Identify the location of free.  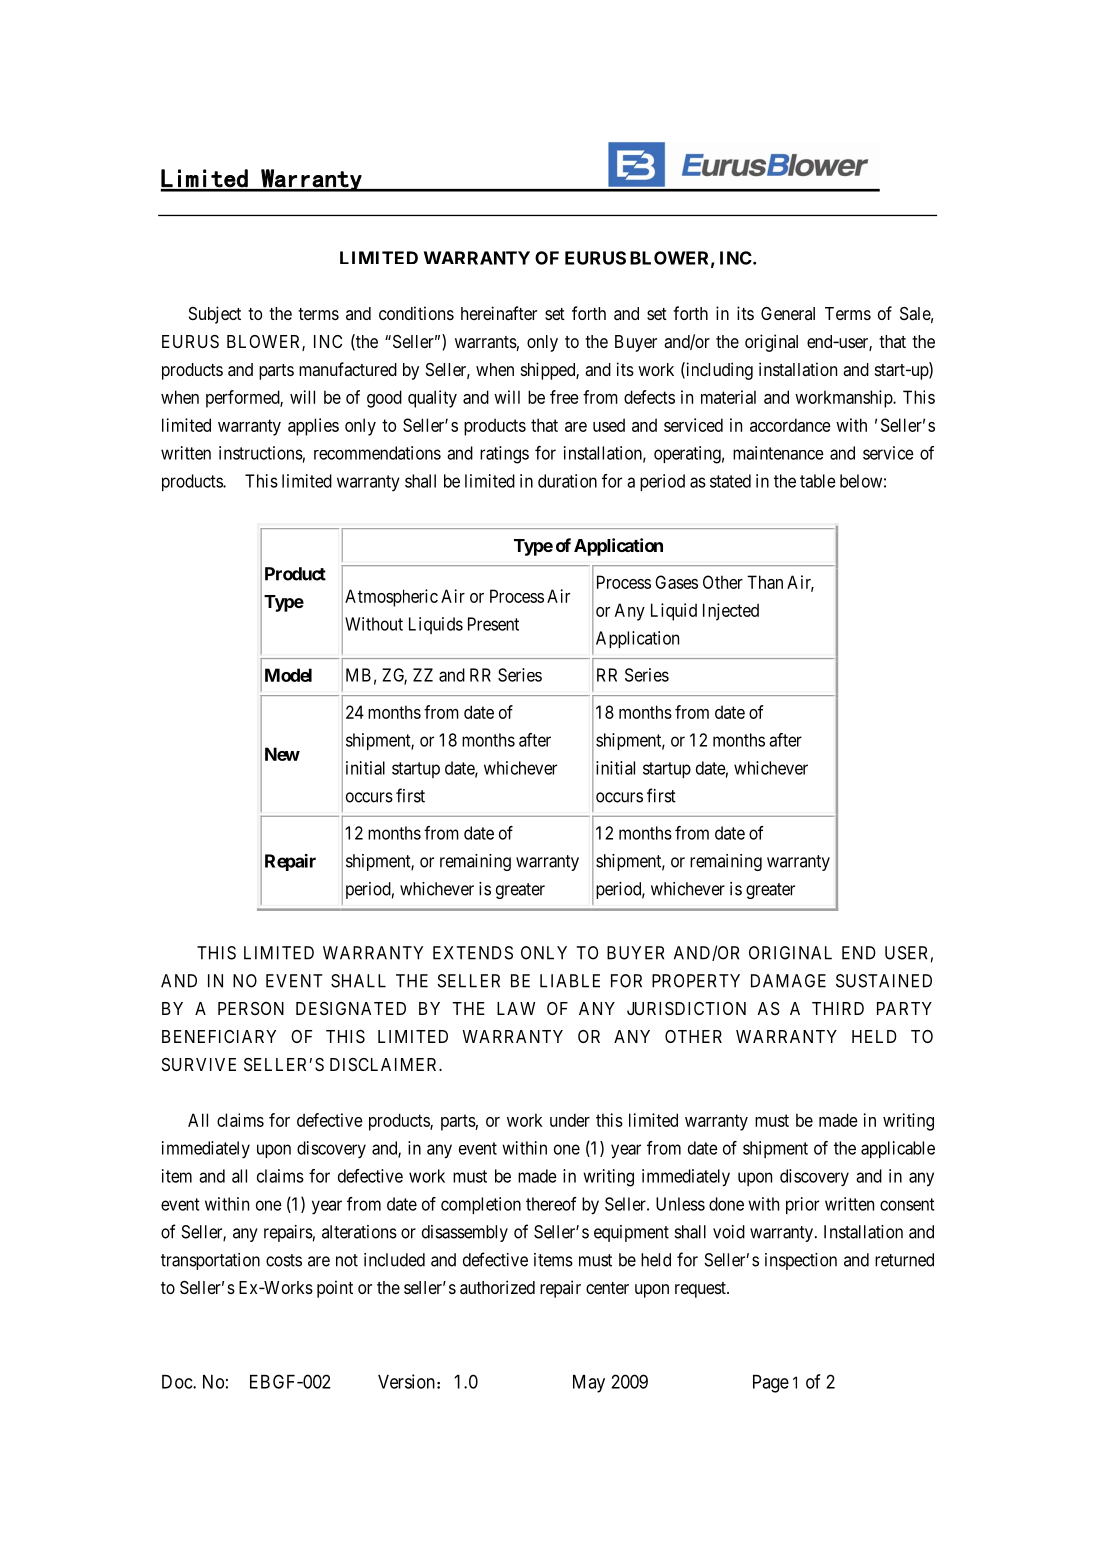
(564, 397).
